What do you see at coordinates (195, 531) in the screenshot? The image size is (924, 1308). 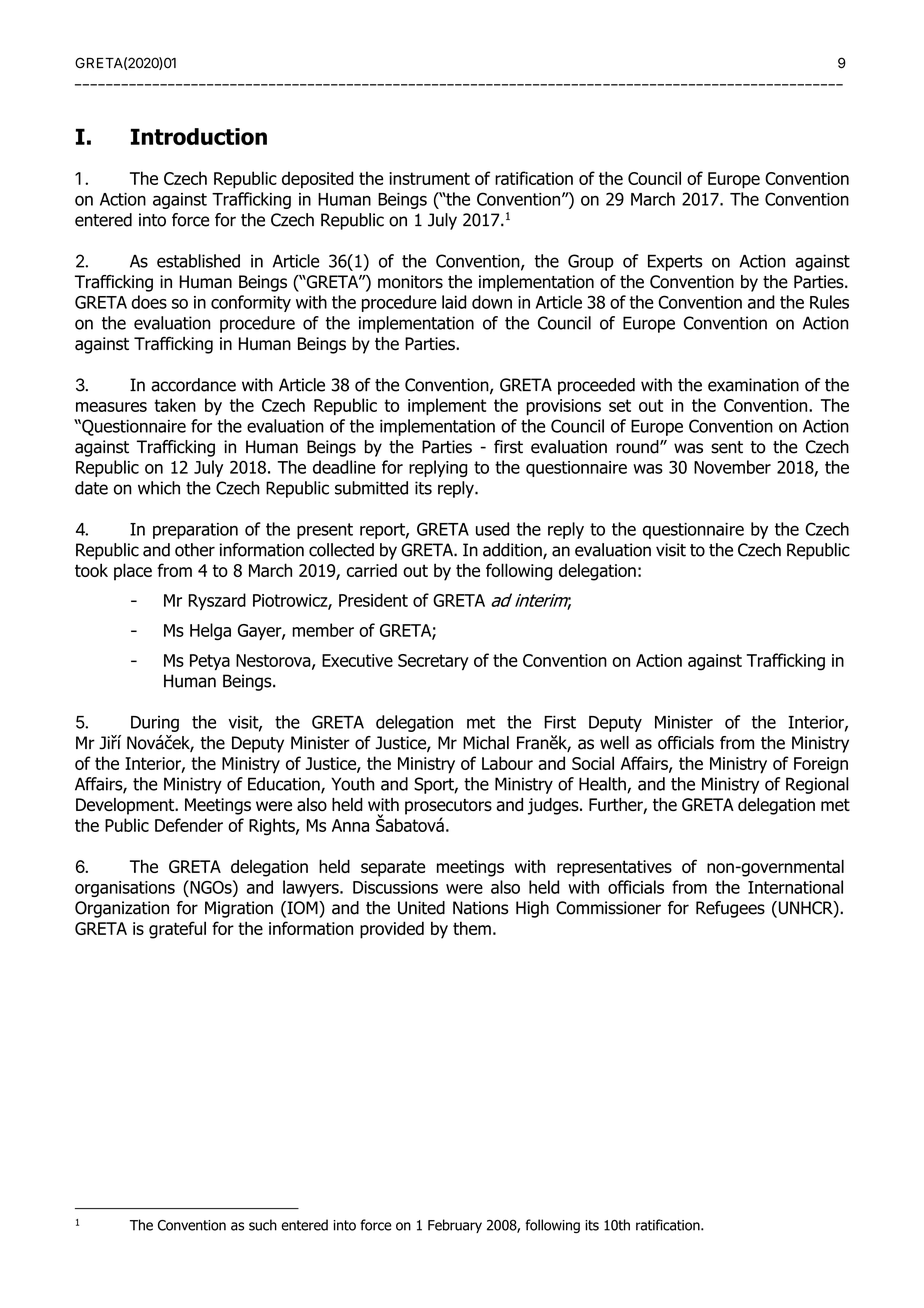 I see `preparation` at bounding box center [195, 531].
